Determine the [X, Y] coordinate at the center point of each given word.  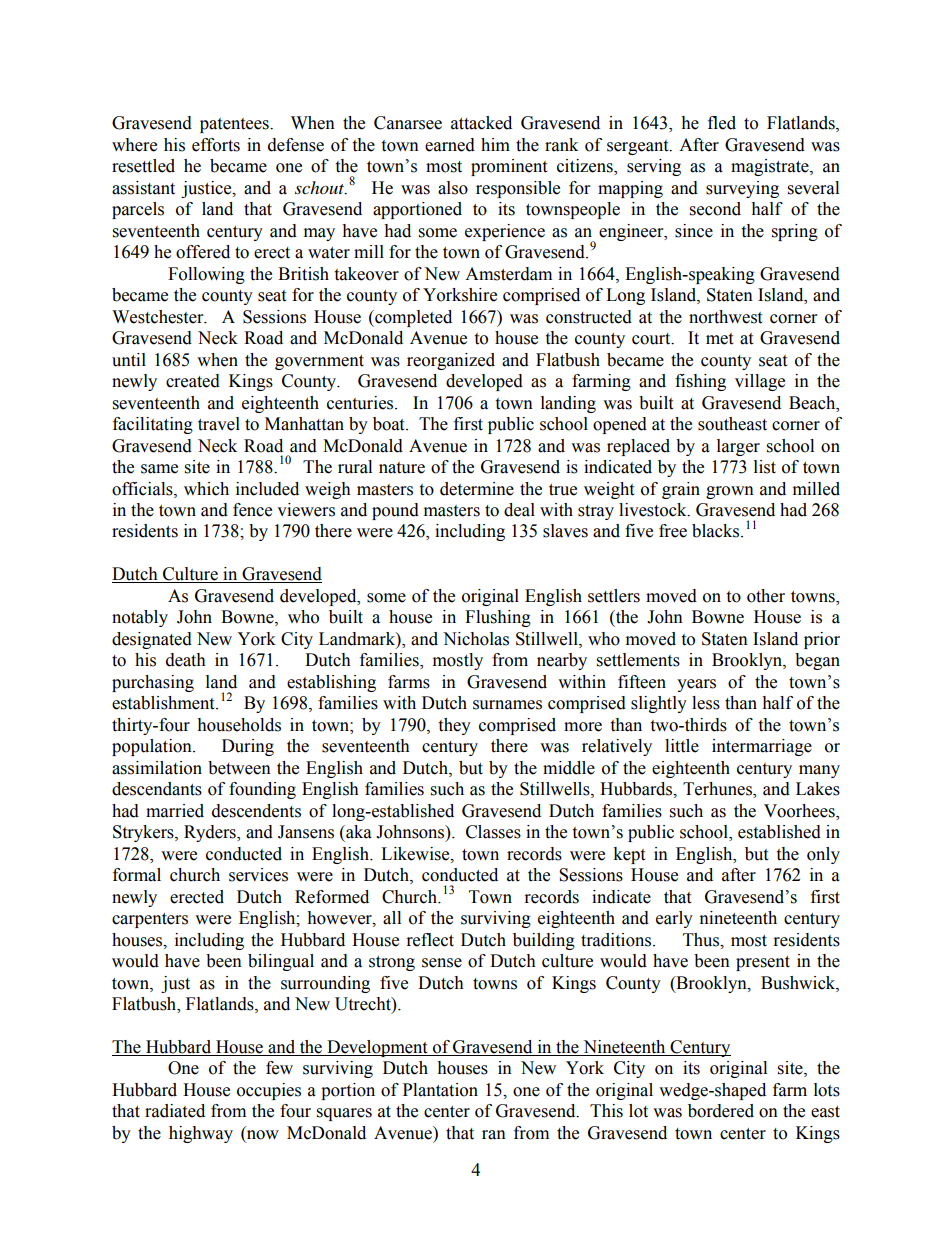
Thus [702, 940]
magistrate [771, 167]
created [193, 381]
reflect [430, 940]
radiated [175, 1111]
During [248, 747]
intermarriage [762, 747]
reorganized [451, 361]
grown [730, 492]
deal [519, 510]
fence [252, 510]
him [495, 144]
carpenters [150, 920]
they [454, 726]
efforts [216, 145]
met [719, 339]
